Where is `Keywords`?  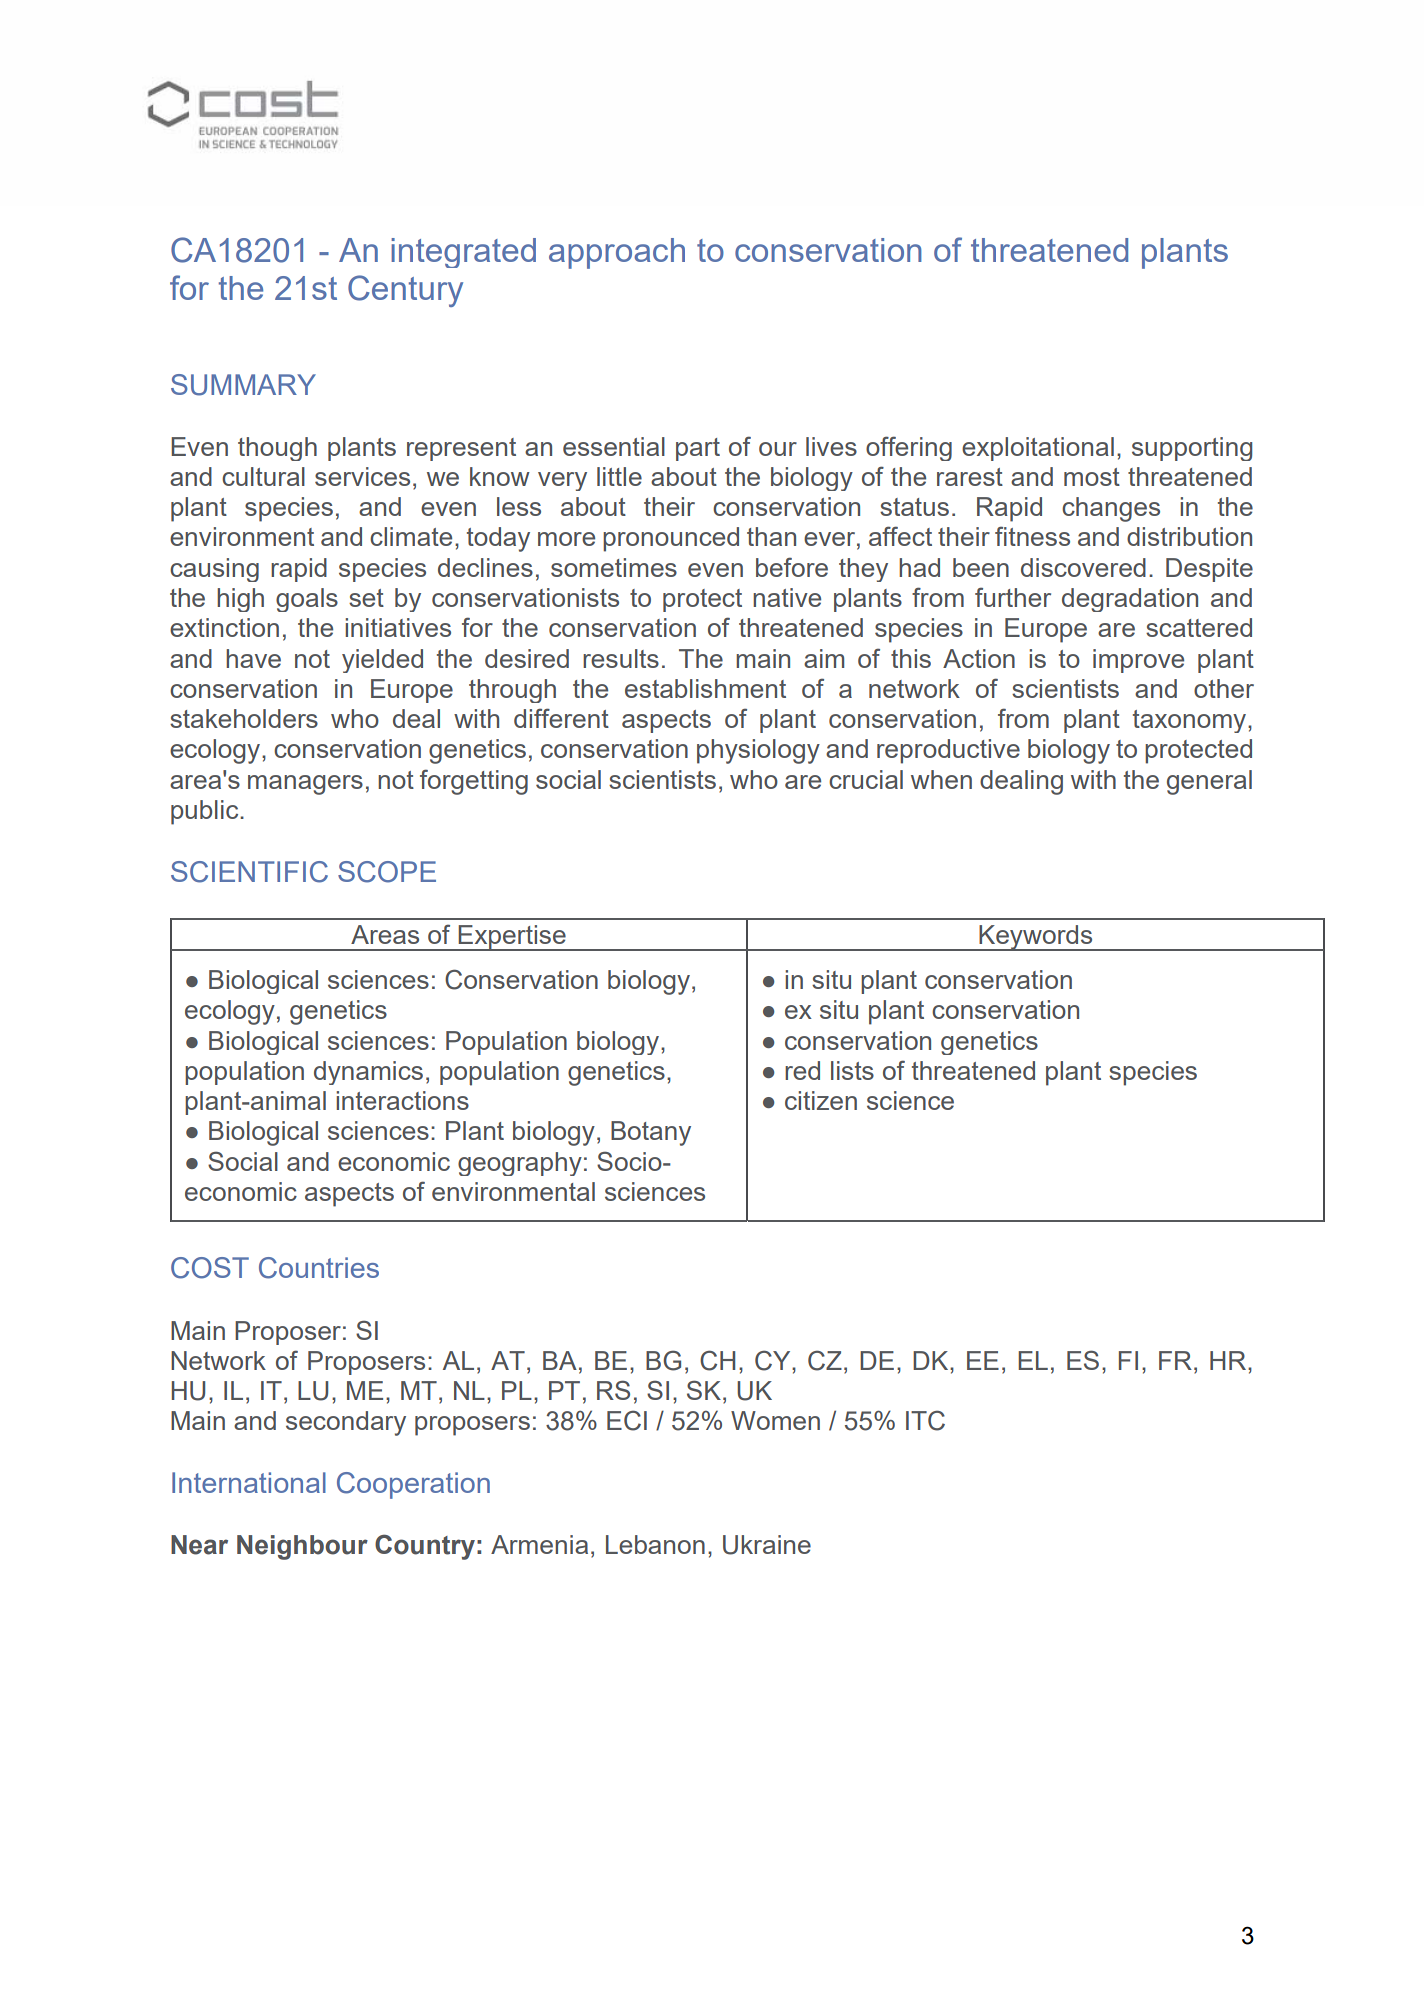
Keywords is located at coordinates (1036, 938).
